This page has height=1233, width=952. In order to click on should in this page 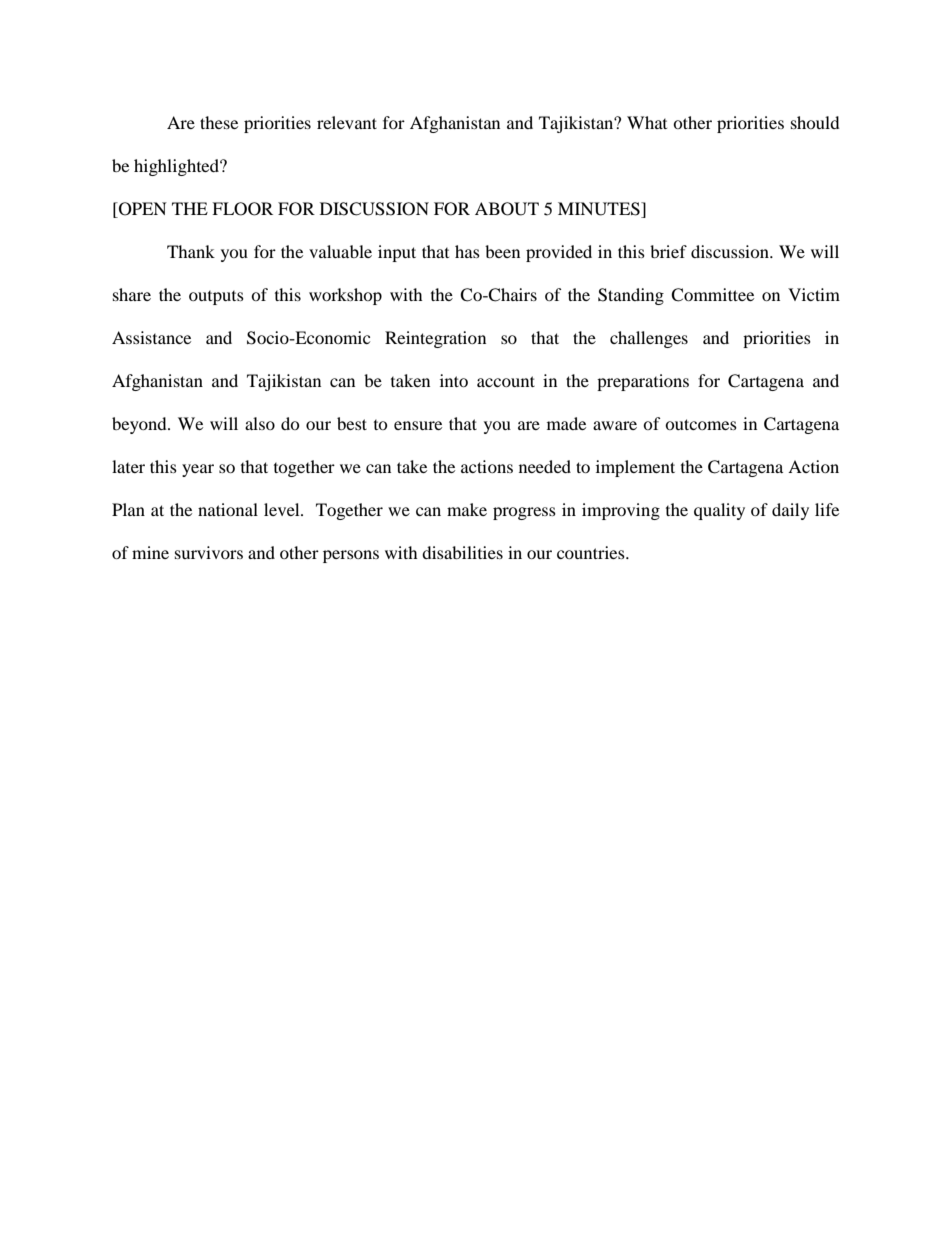, I will do `click(815, 122)`.
